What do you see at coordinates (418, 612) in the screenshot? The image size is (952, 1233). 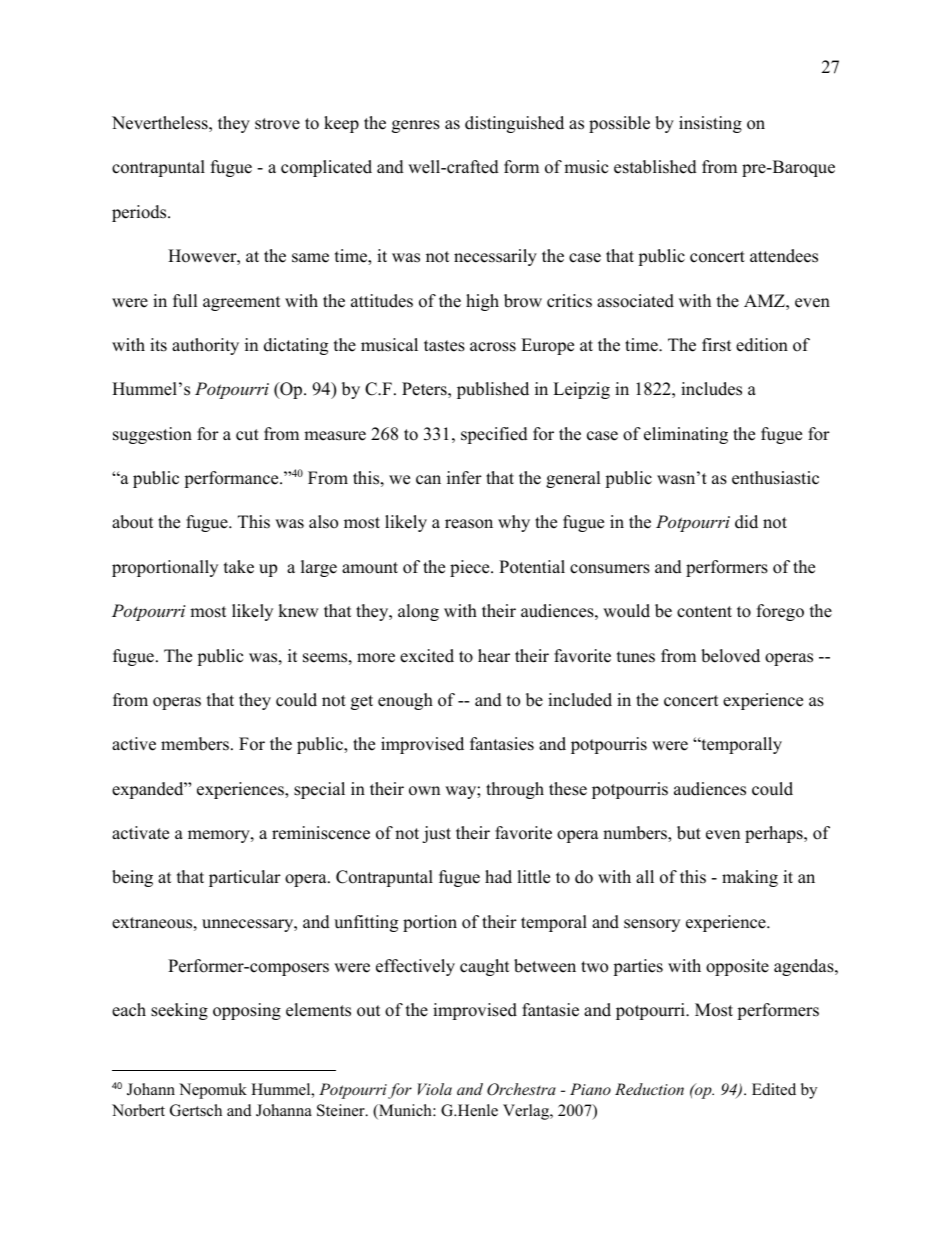 I see `along` at bounding box center [418, 612].
